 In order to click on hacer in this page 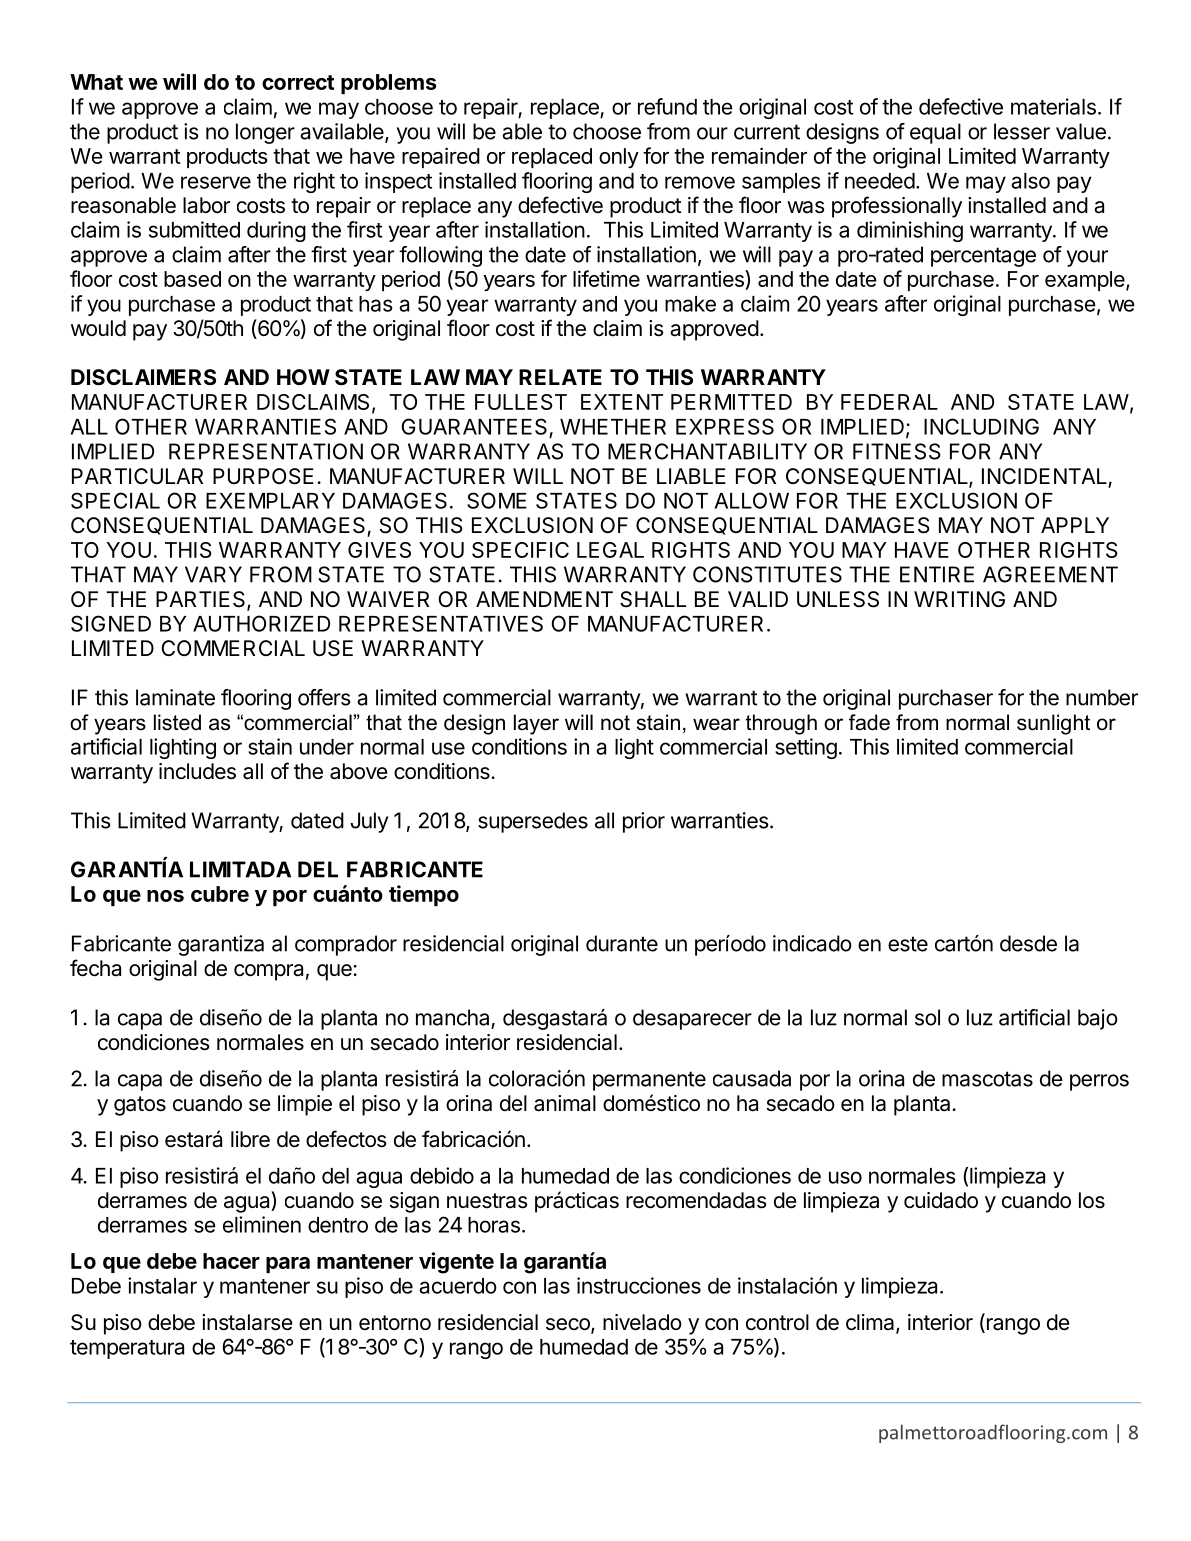, I will do `click(231, 1261)`.
